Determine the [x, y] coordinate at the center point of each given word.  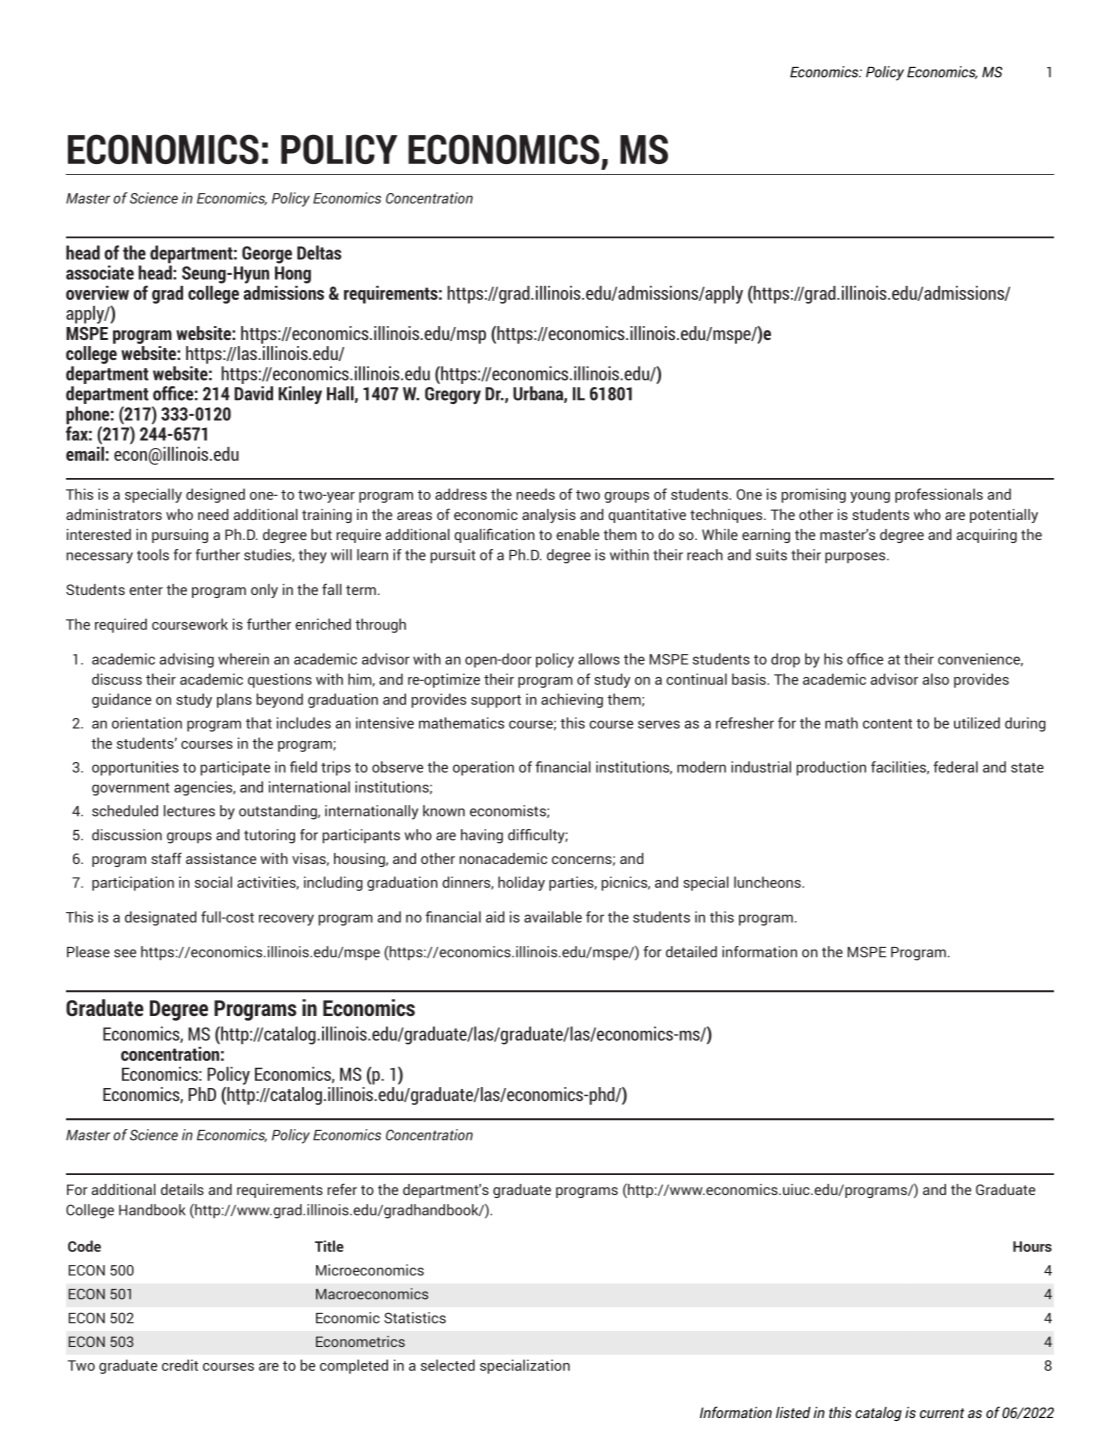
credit [180, 1365]
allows [599, 659]
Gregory [453, 395]
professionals [939, 495]
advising [186, 660]
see [125, 953]
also [935, 679]
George [267, 255]
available [553, 917]
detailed [691, 952]
